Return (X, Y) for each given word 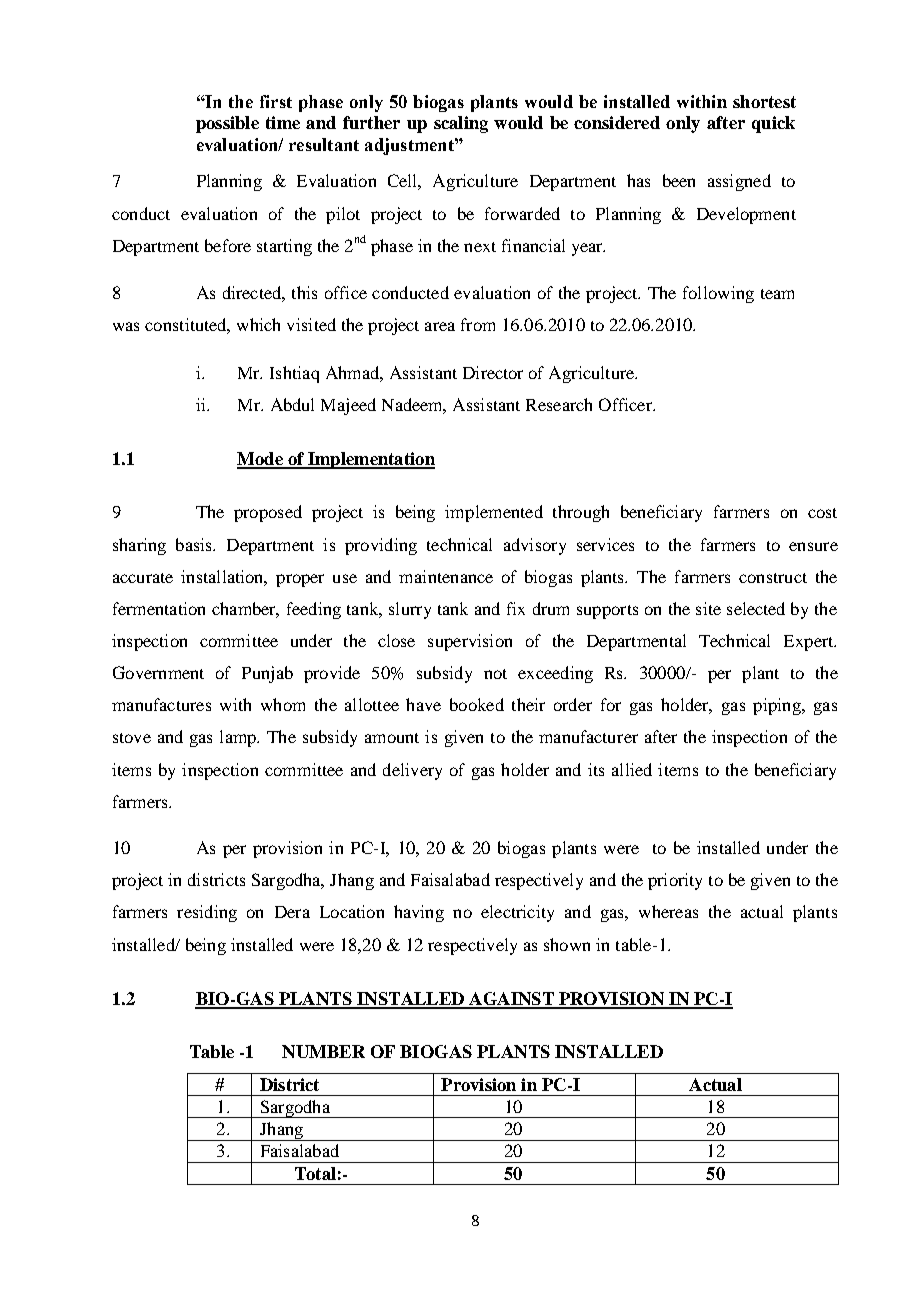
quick (773, 124)
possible (227, 124)
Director (493, 372)
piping (778, 706)
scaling (461, 124)
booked (477, 704)
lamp (239, 738)
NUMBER (323, 1051)
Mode (261, 460)
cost (822, 513)
